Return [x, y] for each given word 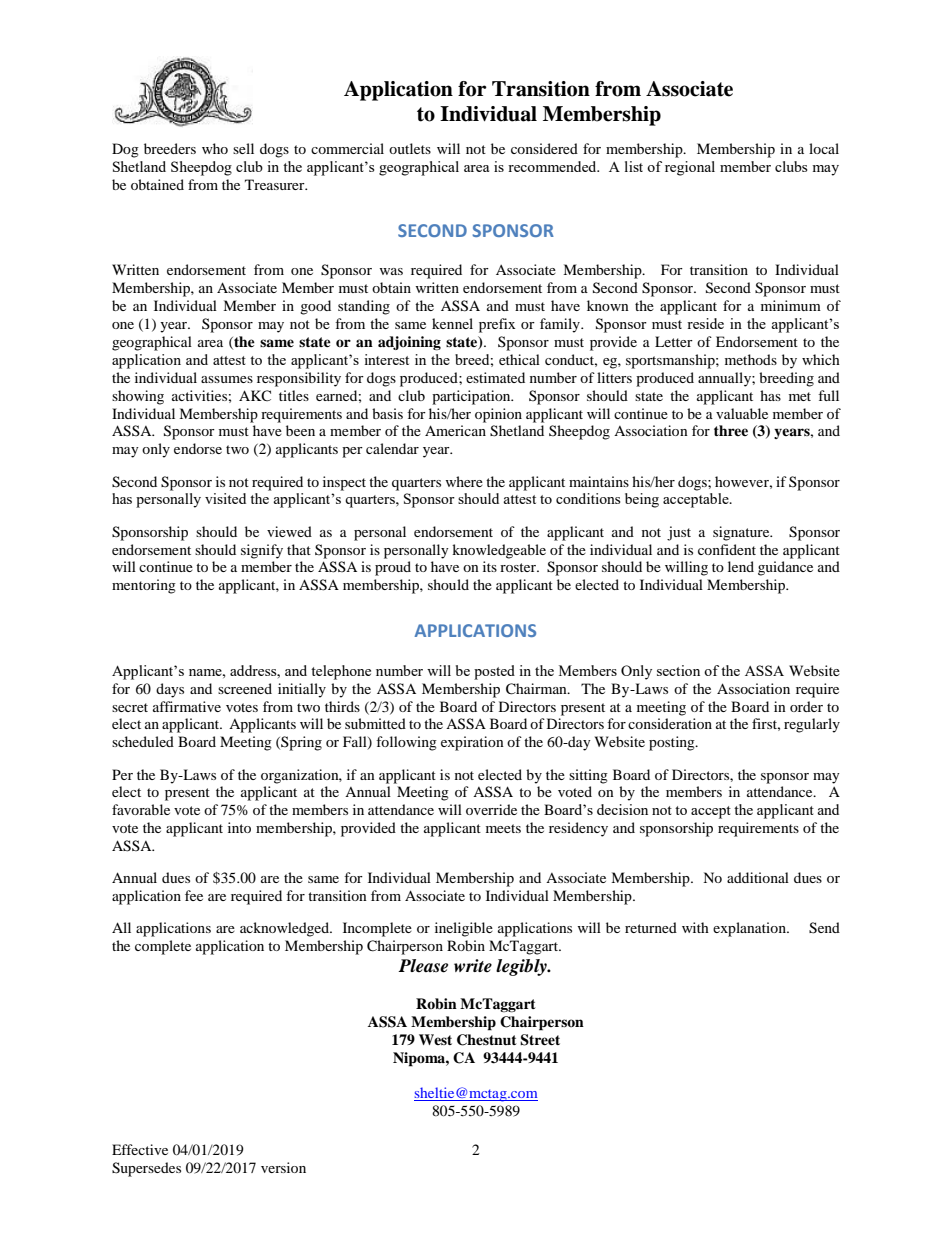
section [678, 670]
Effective [140, 1149]
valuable [742, 413]
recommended [553, 166]
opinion [498, 415]
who [215, 148]
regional [690, 168]
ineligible [464, 929]
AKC [255, 395]
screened [245, 688]
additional [758, 877]
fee [194, 895]
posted [494, 672]
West [435, 1039]
